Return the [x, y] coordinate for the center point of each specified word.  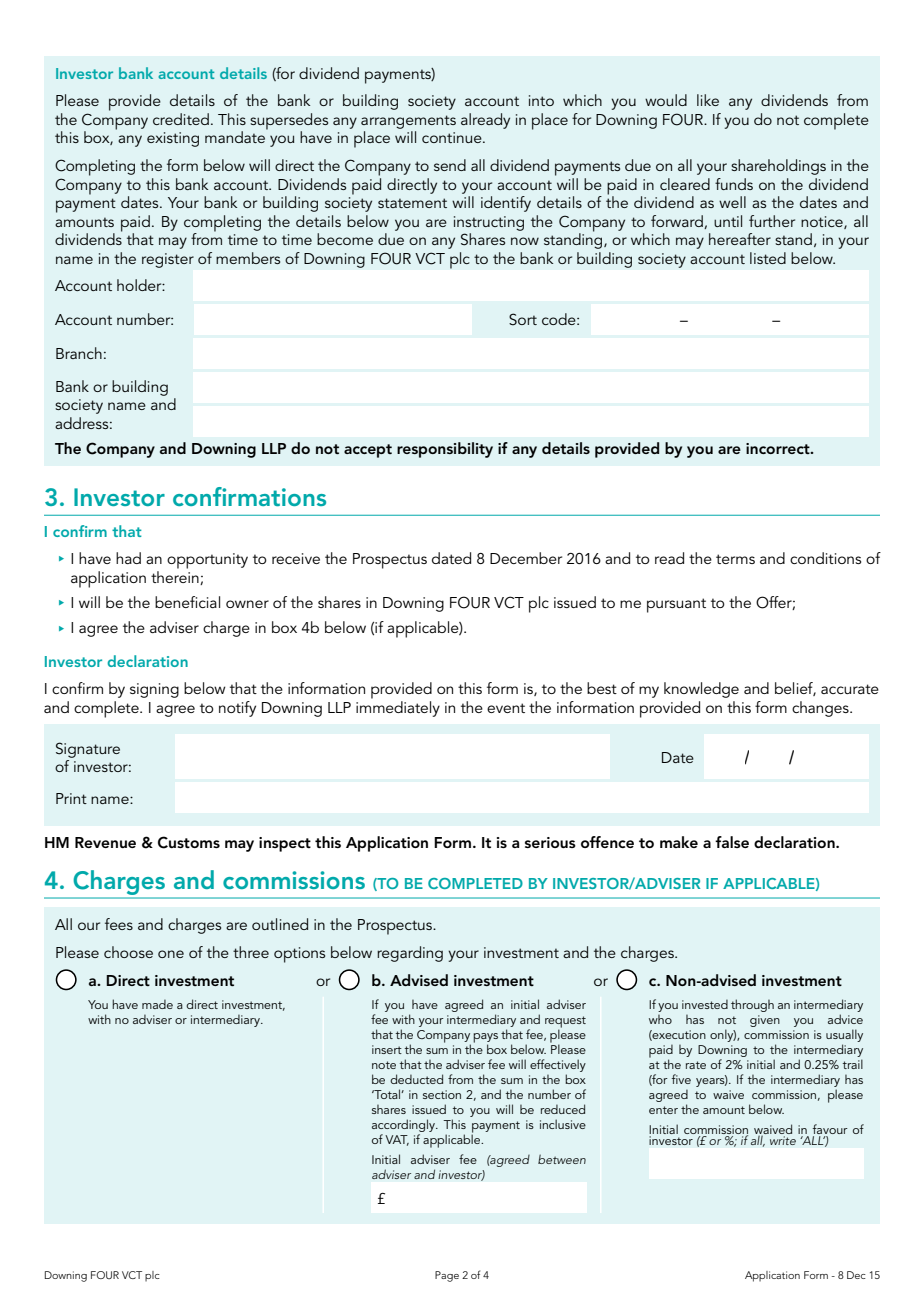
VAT [397, 1140]
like [708, 100]
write [783, 1140]
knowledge [701, 690]
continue [453, 137]
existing [173, 139]
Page [447, 1276]
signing [154, 690]
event [506, 708]
